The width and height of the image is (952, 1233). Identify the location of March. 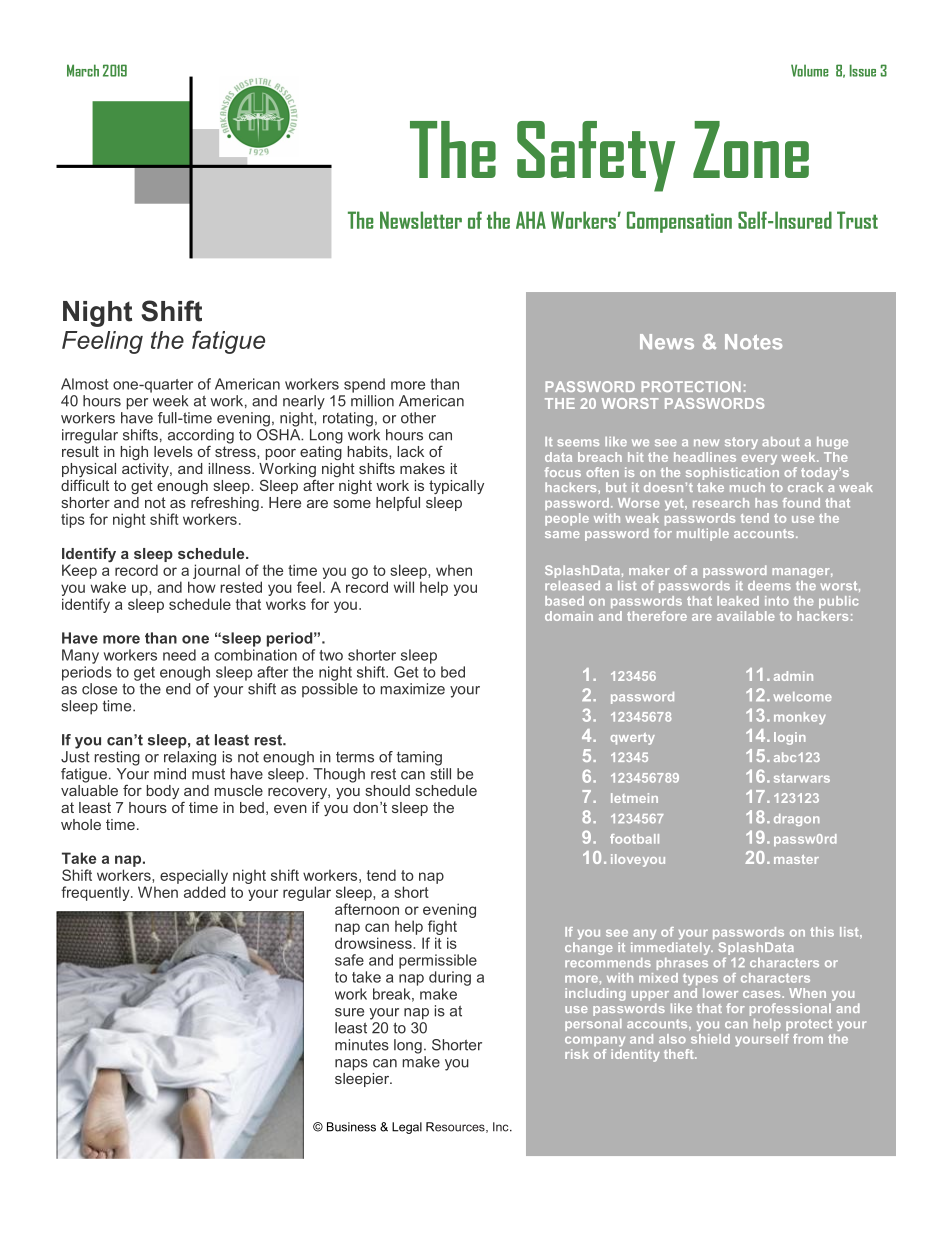
(83, 70).
